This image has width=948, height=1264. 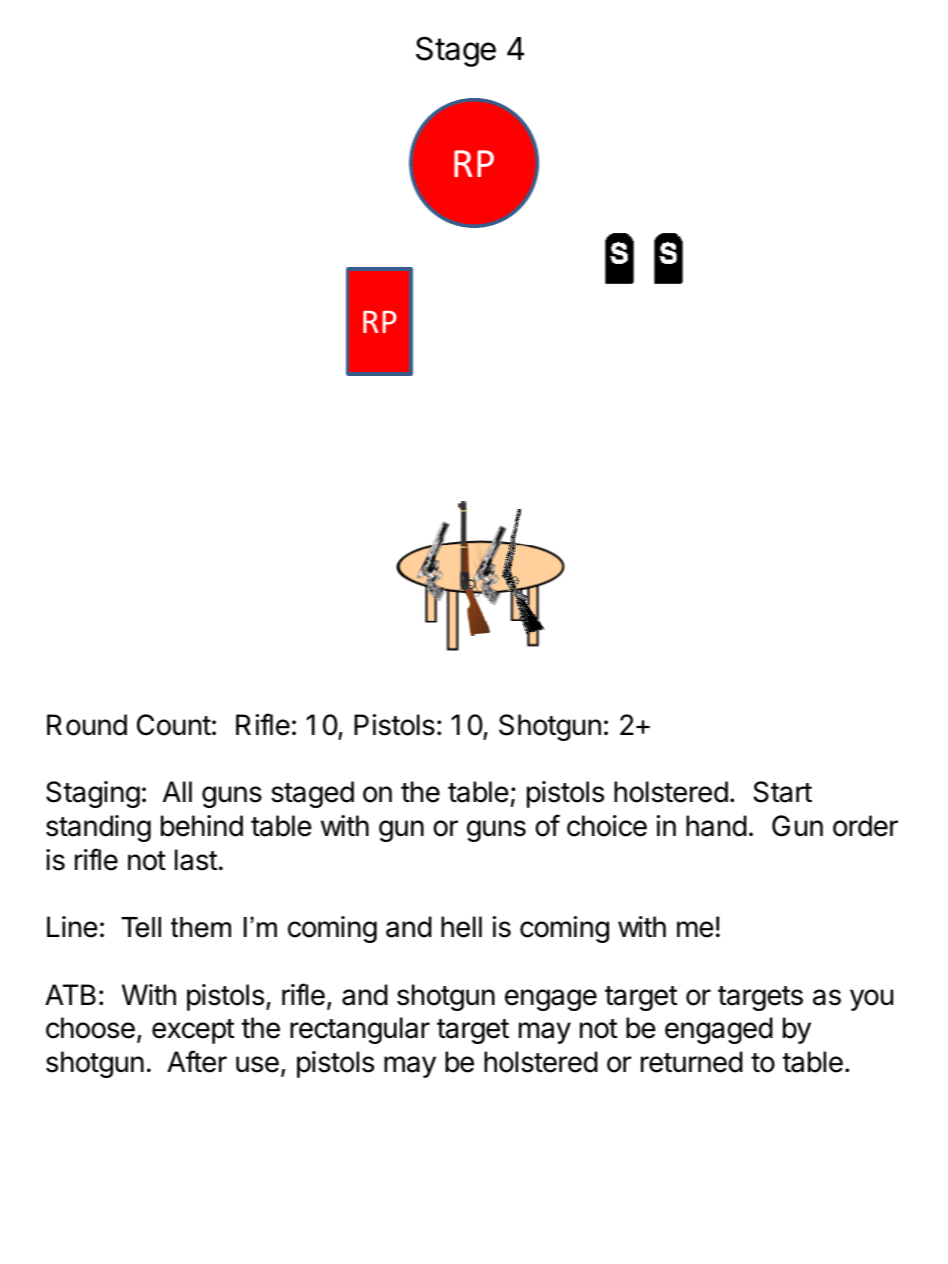 I want to click on Count, so click(x=174, y=725).
